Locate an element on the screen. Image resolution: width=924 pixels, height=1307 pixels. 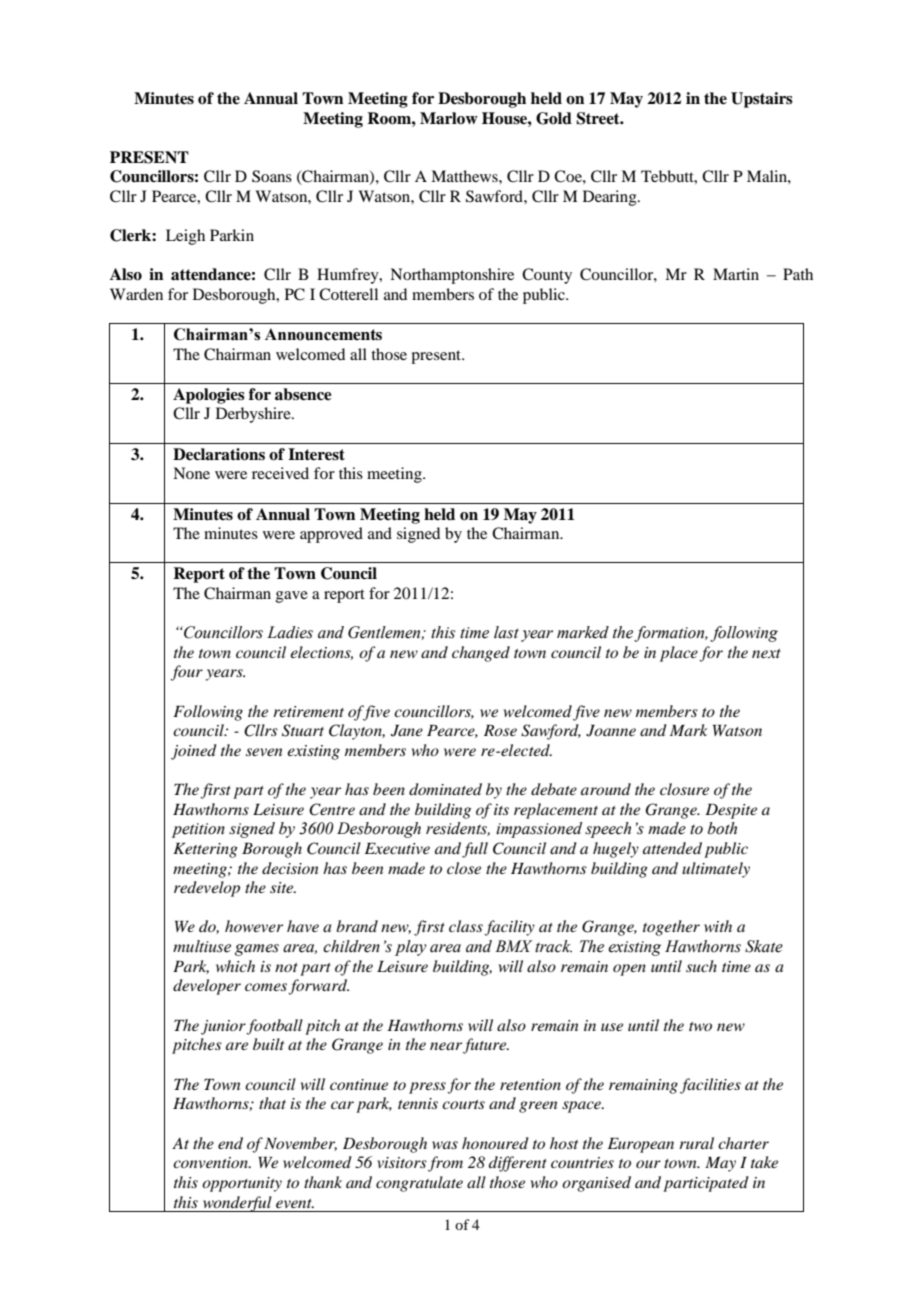
Leigh is located at coordinates (185, 237).
